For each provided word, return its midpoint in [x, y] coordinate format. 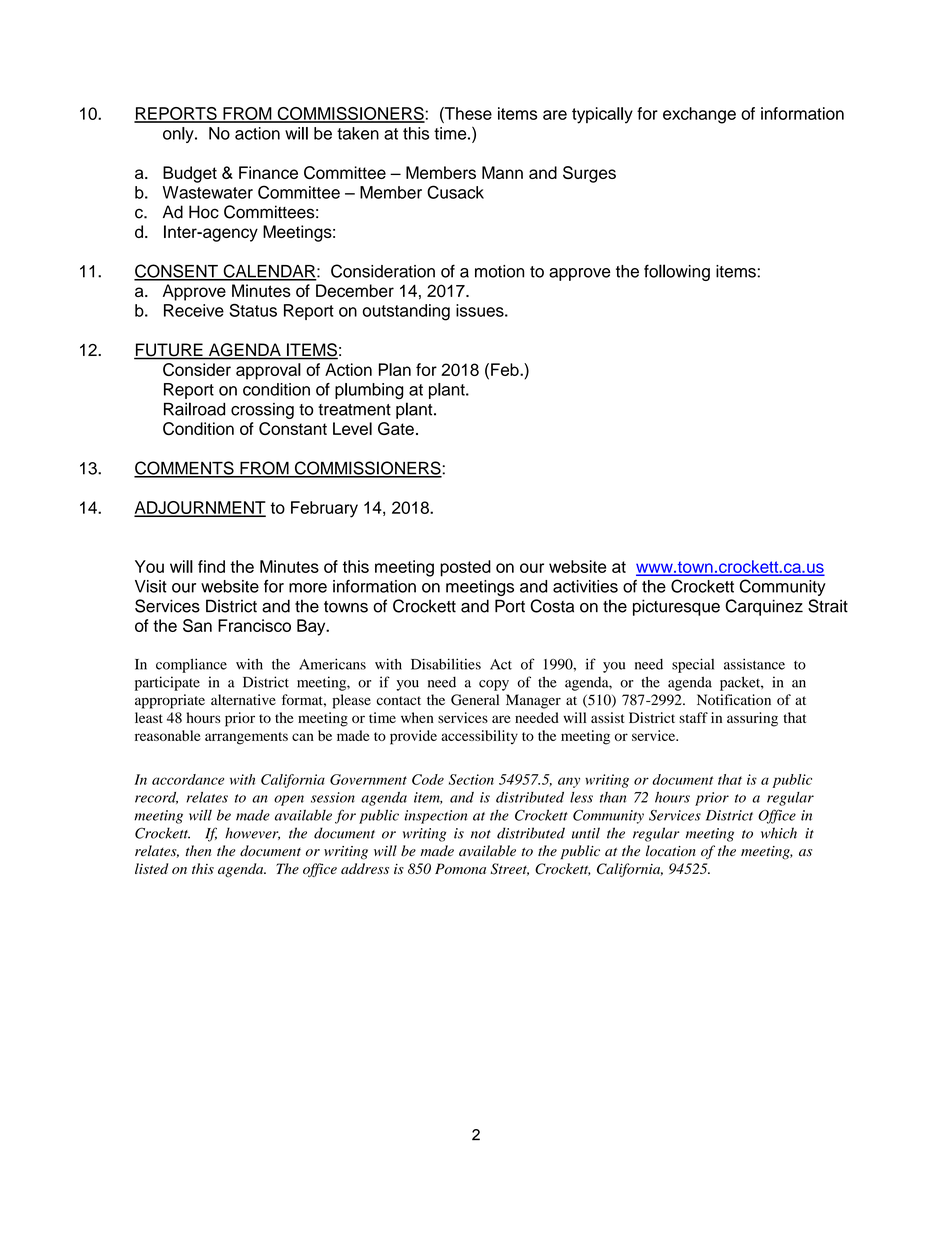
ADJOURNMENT [200, 508]
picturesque [676, 607]
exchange [699, 115]
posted [465, 568]
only [179, 135]
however [252, 833]
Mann [502, 172]
